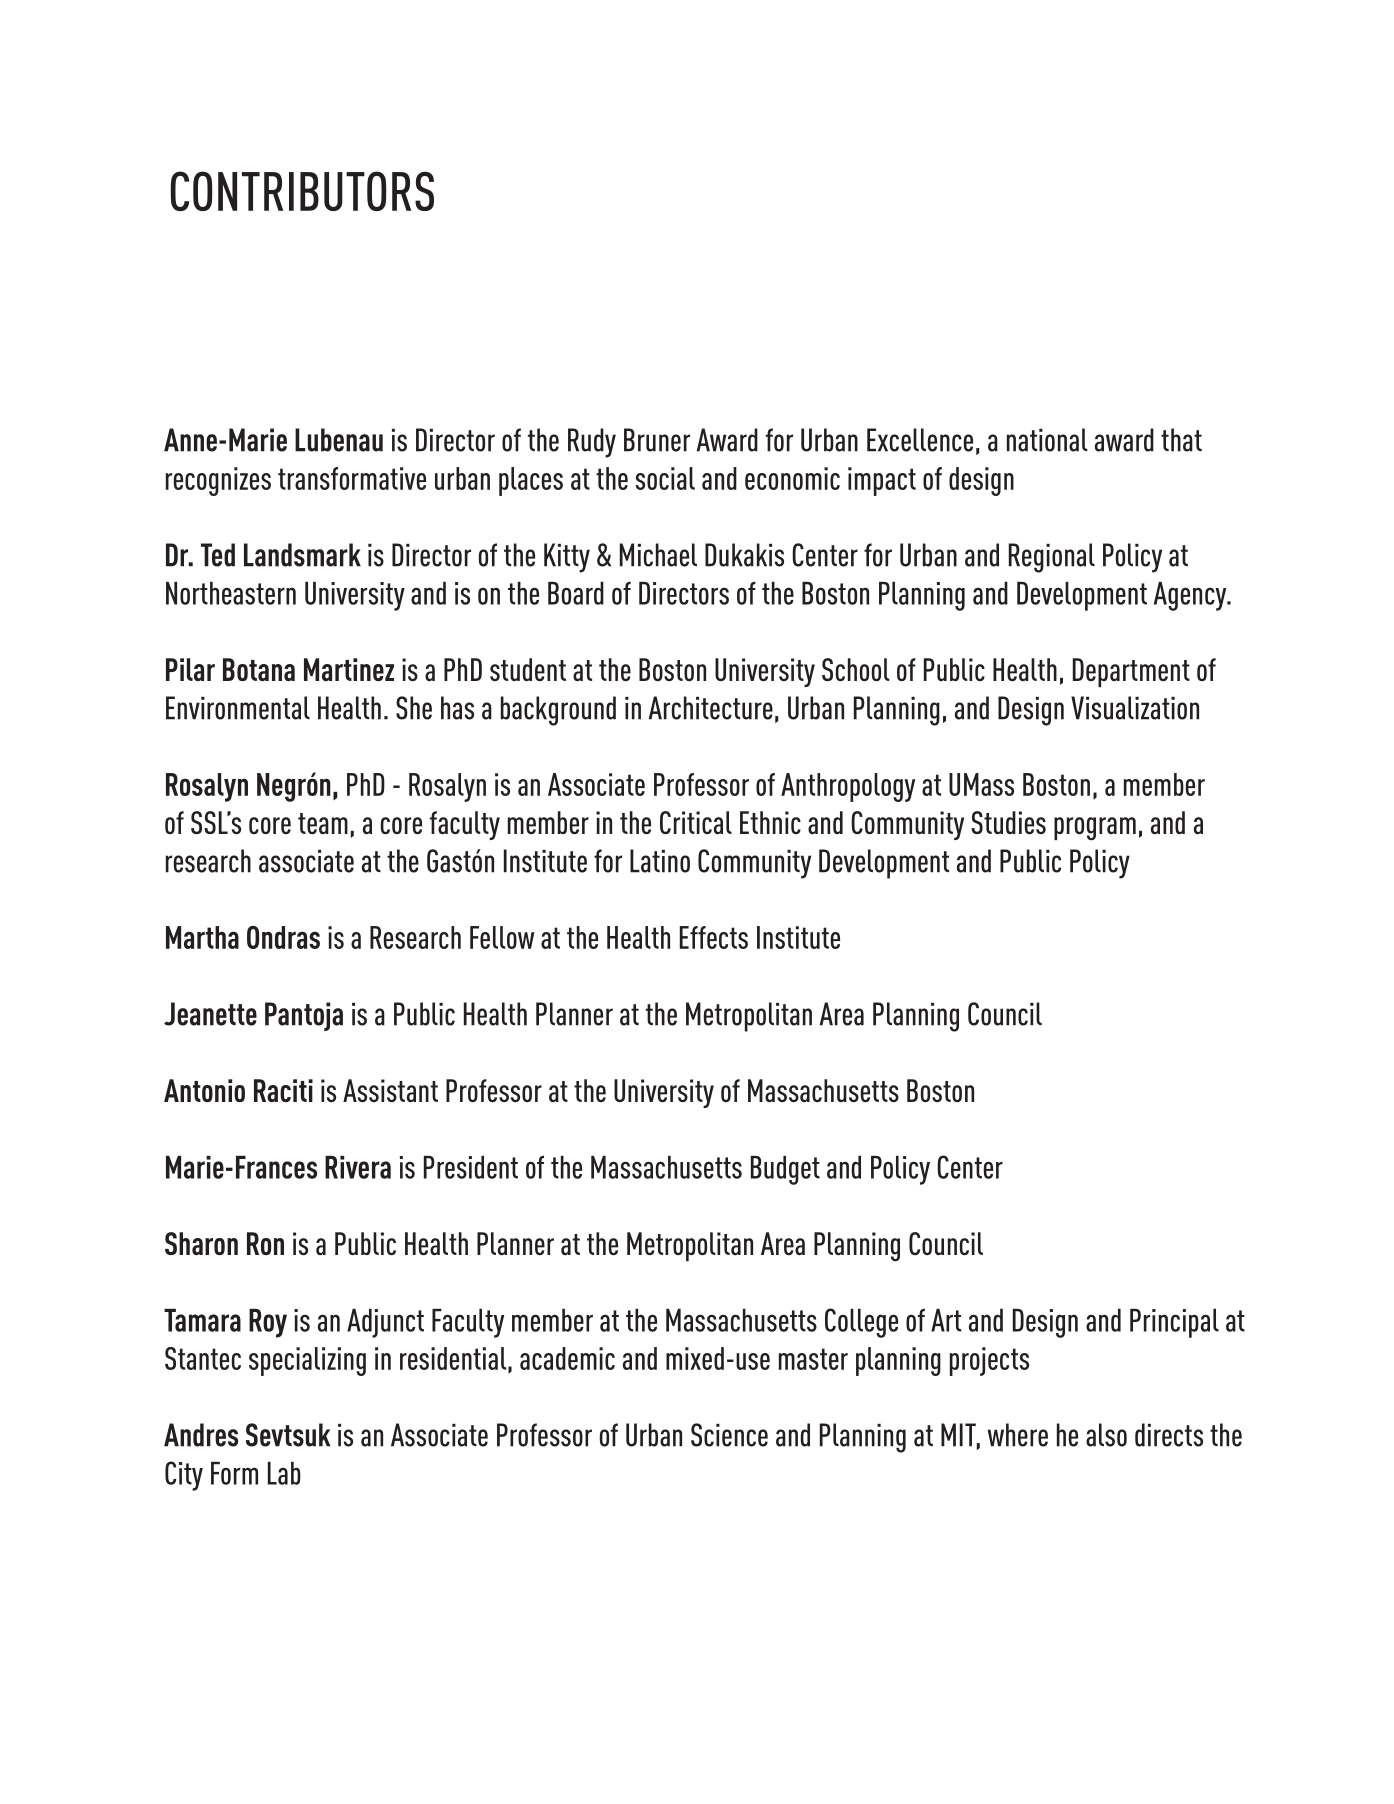 The height and width of the screenshot is (1804, 1394). I want to click on program, so click(1095, 829).
